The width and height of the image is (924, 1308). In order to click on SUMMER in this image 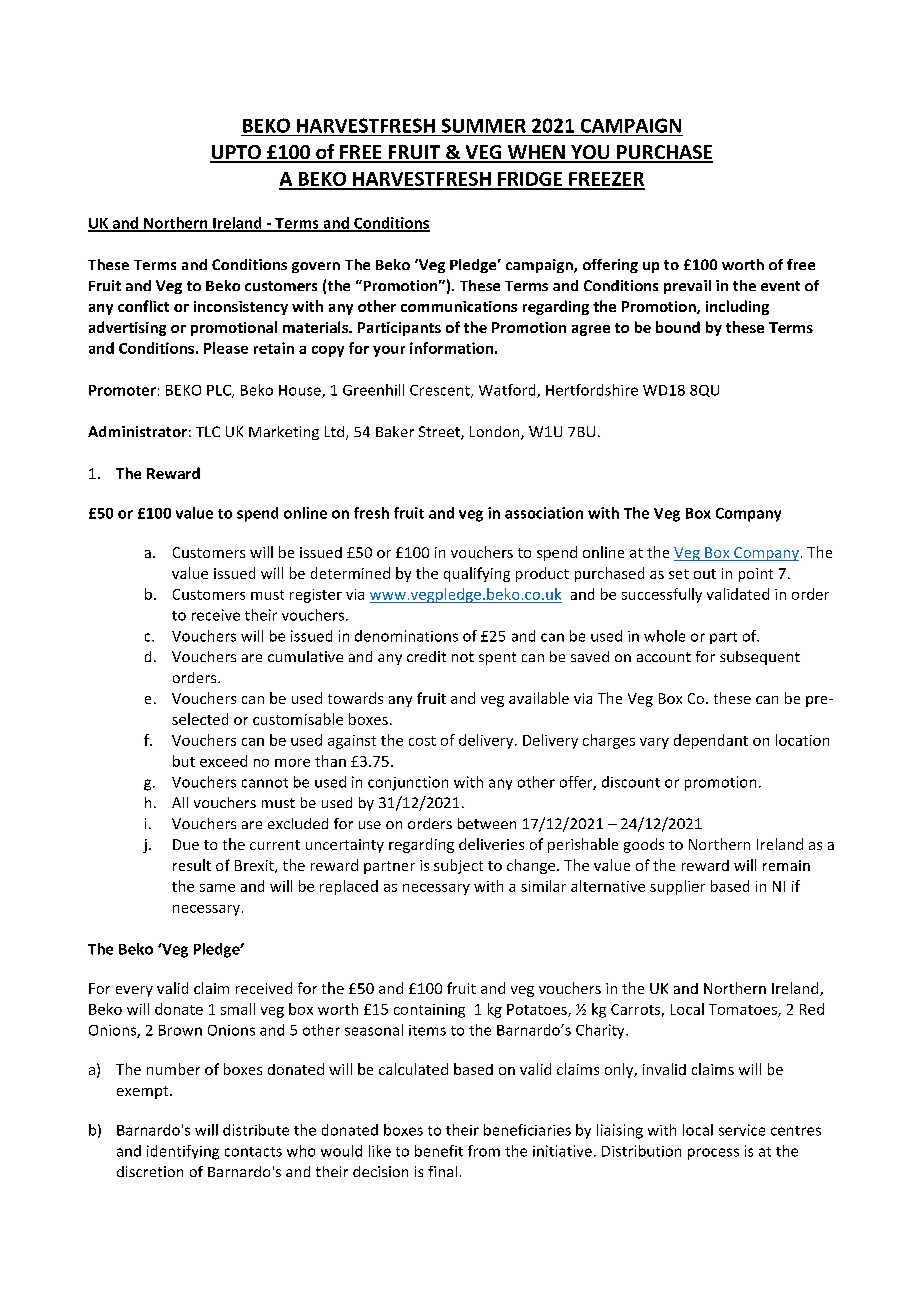, I will do `click(484, 125)`.
